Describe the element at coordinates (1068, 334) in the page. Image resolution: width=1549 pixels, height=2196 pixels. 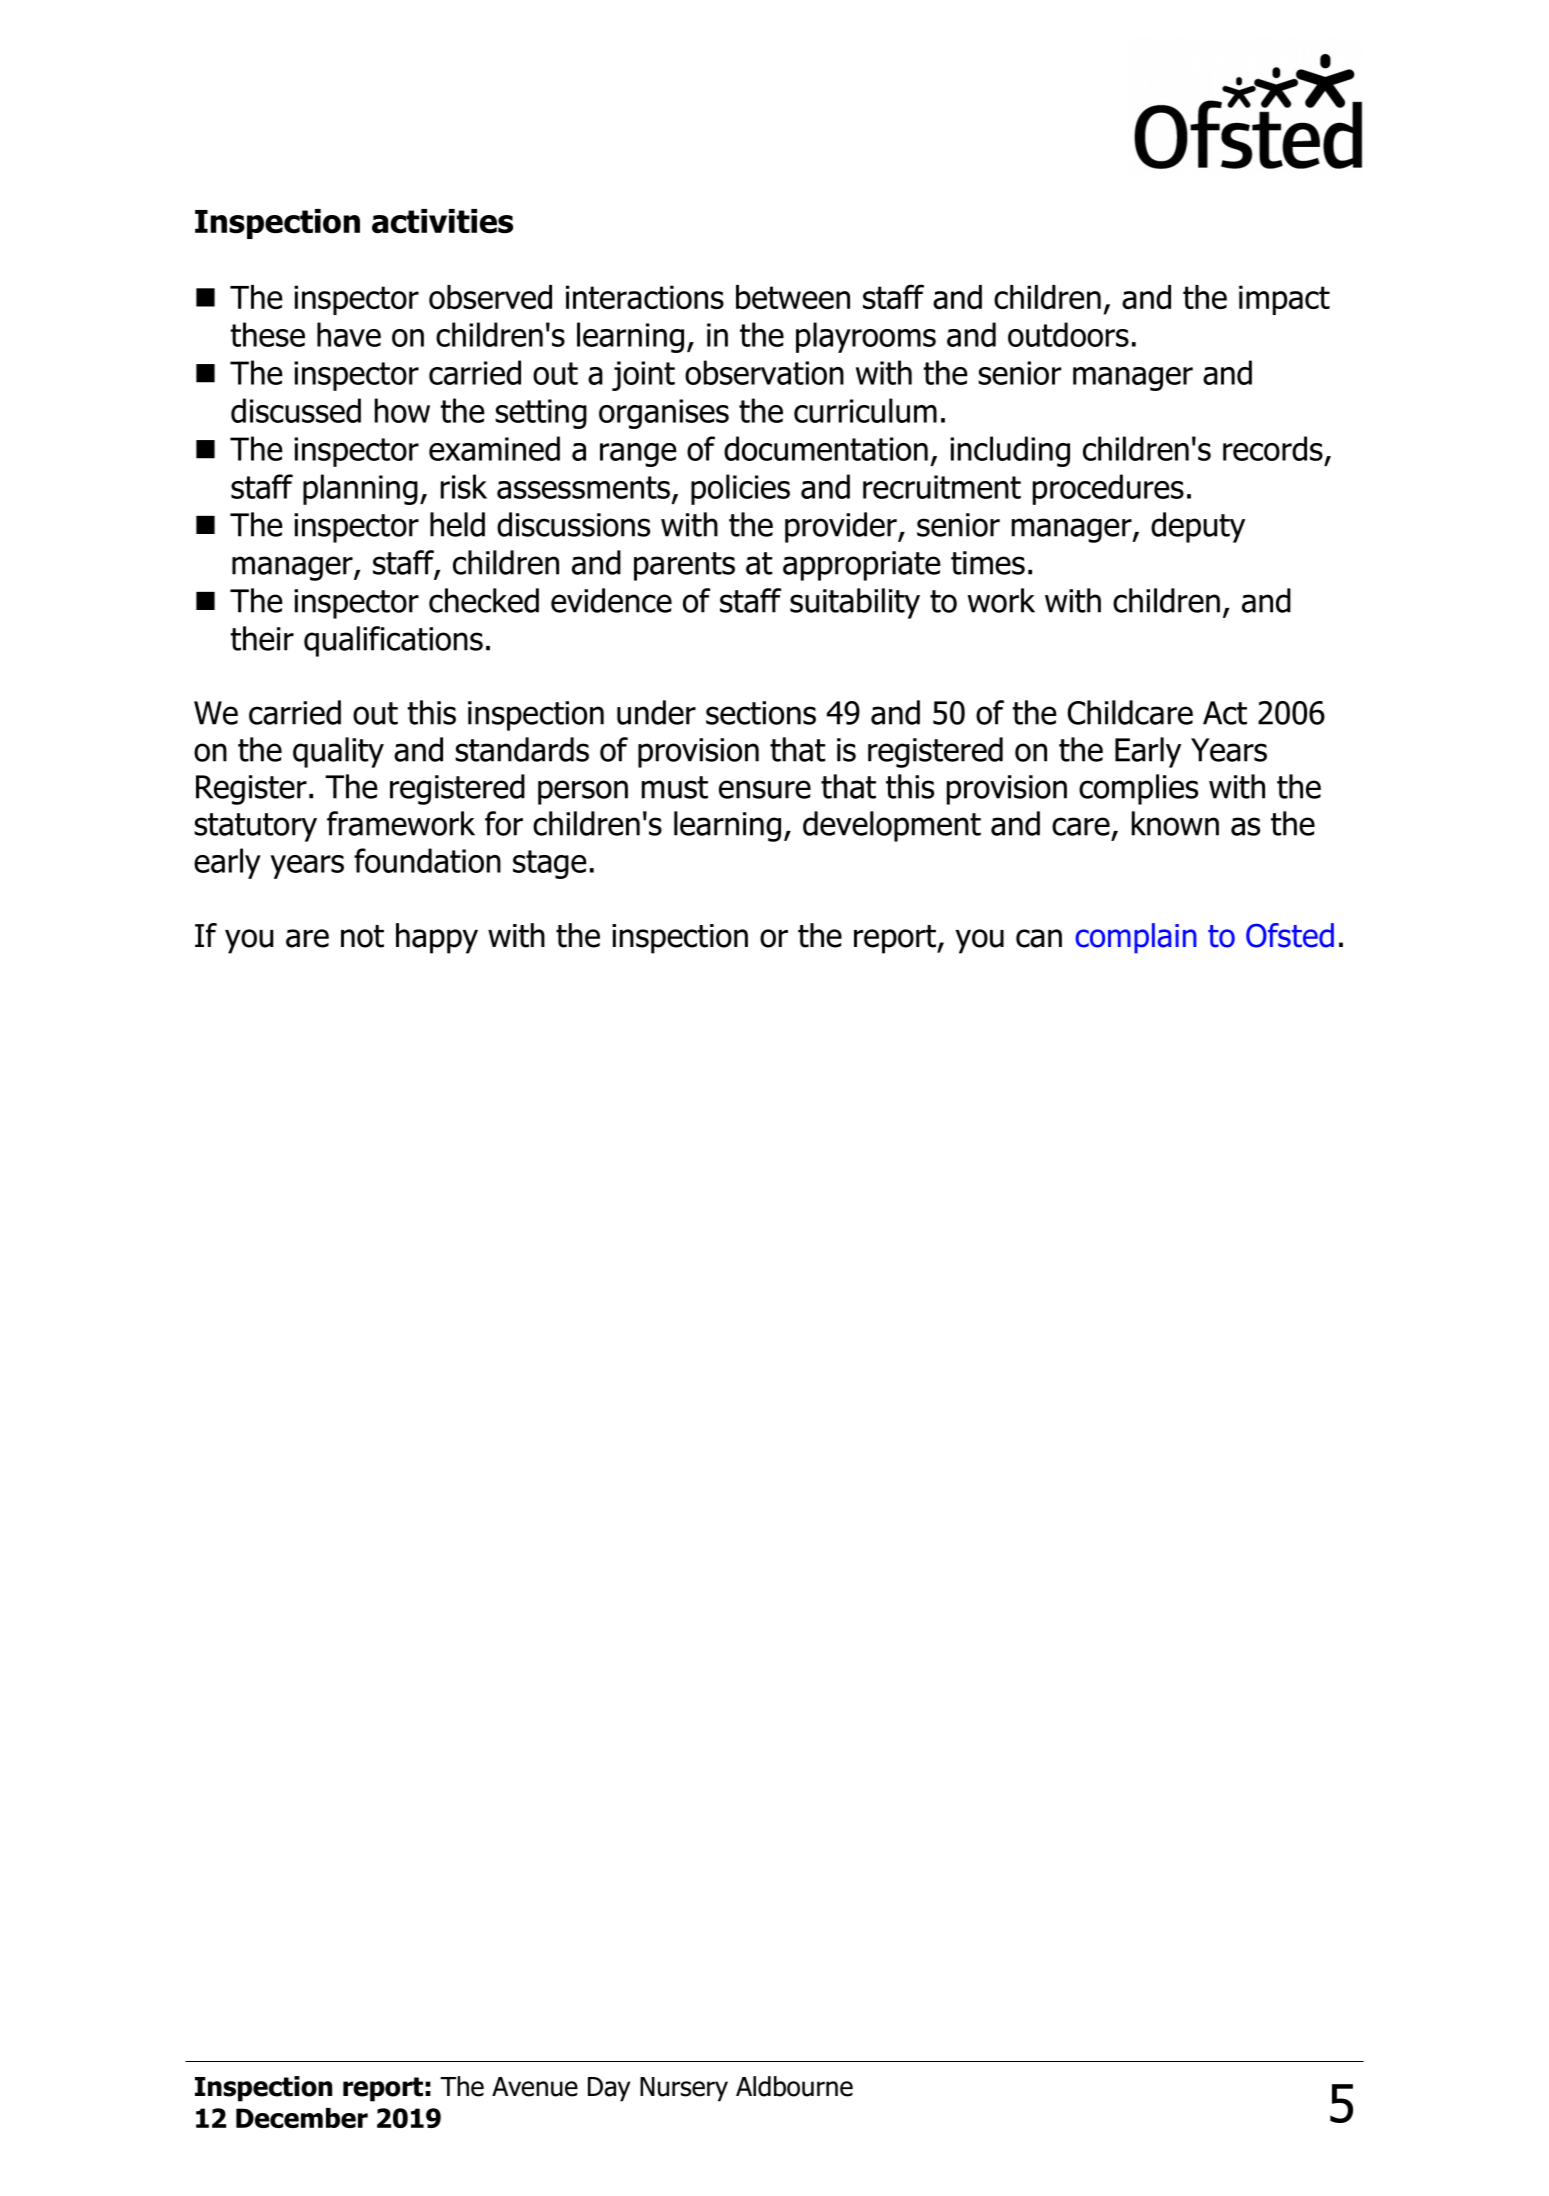
I see `outdoors` at that location.
